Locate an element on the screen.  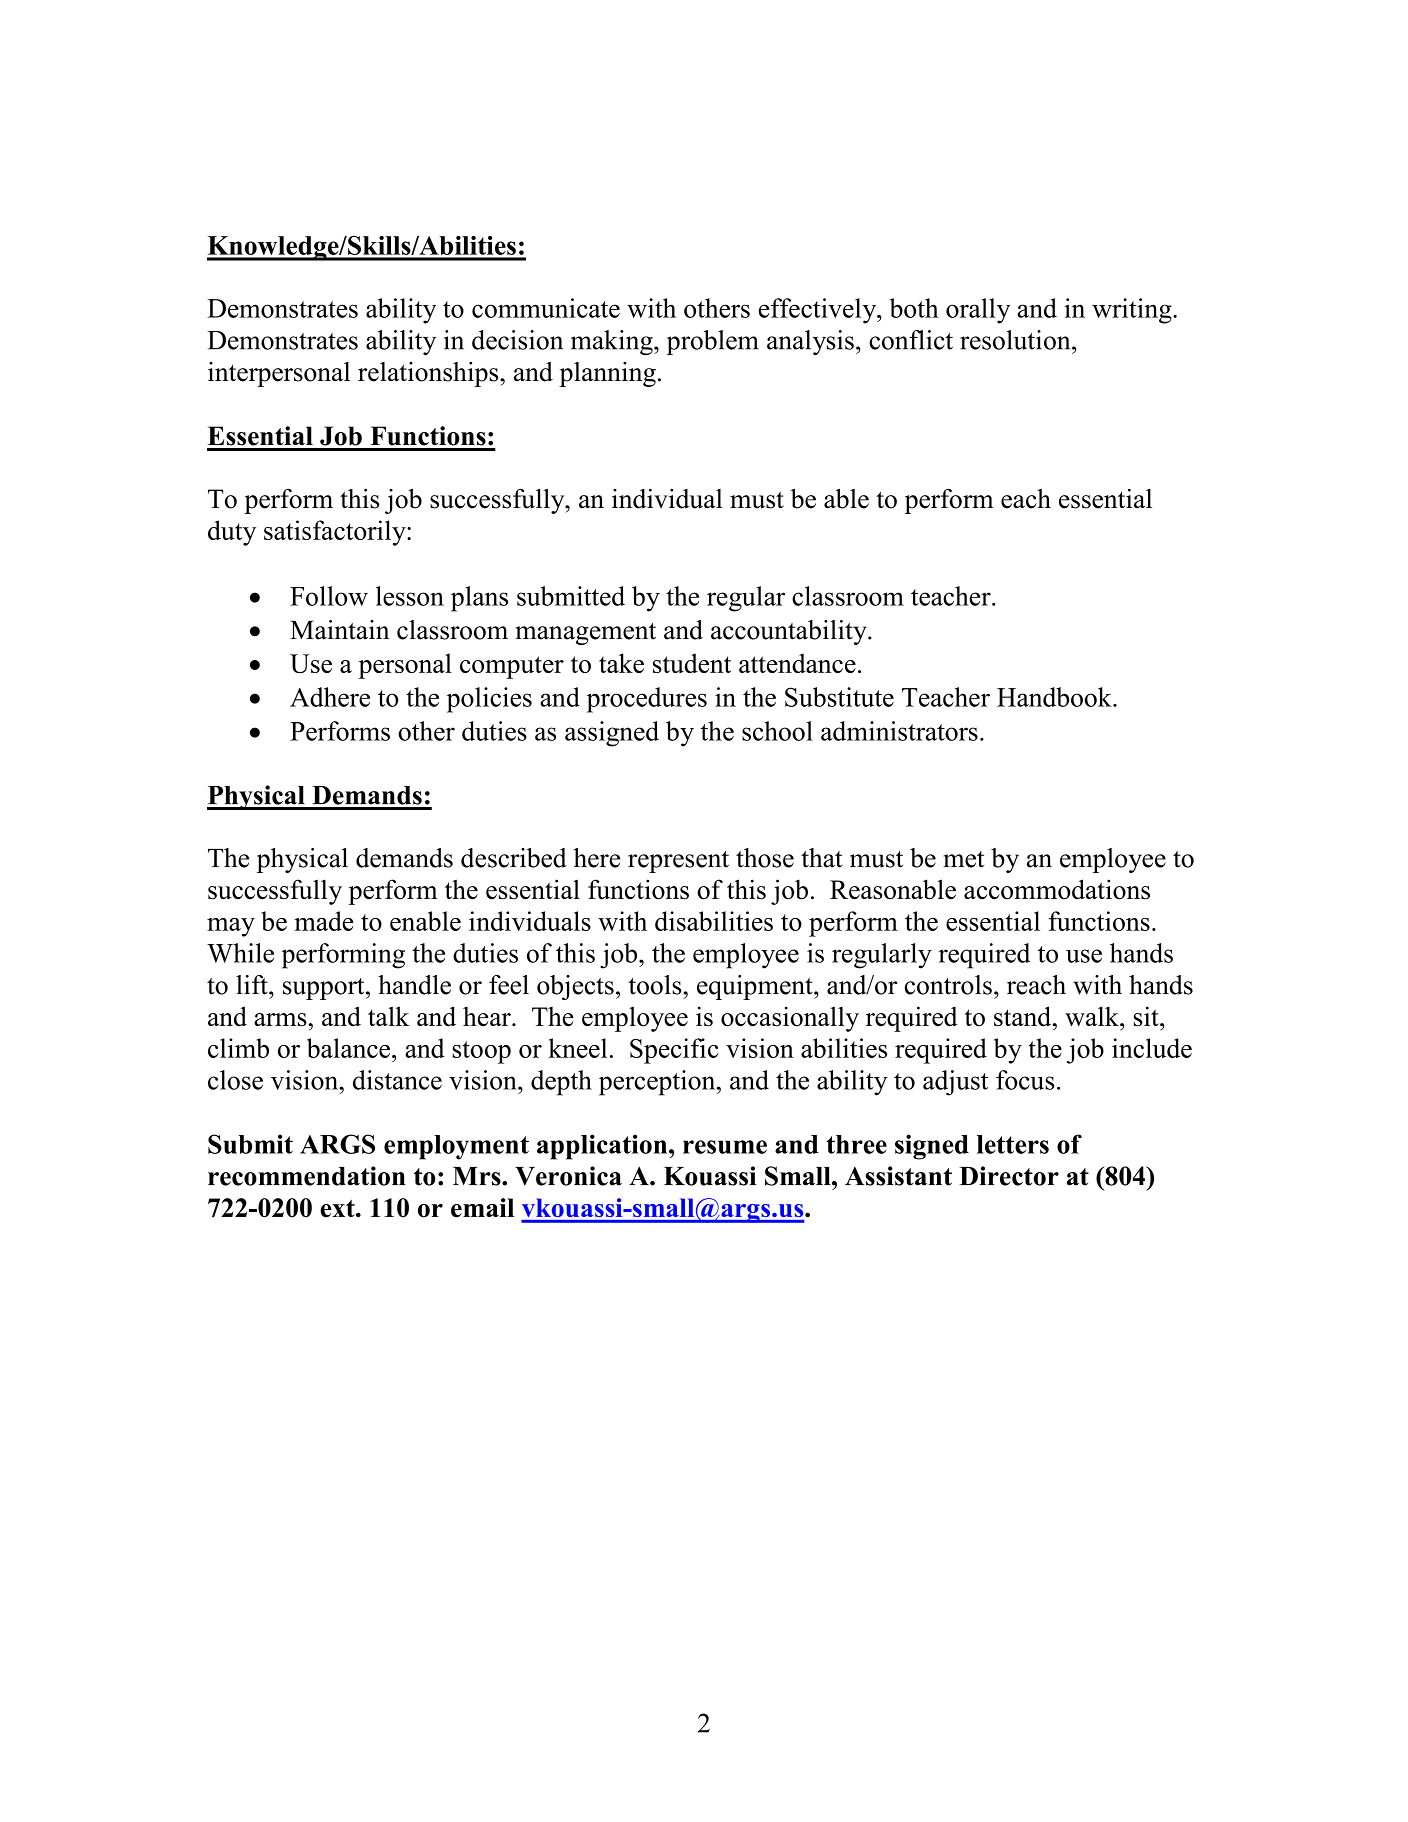
resolution is located at coordinates (1016, 340).
